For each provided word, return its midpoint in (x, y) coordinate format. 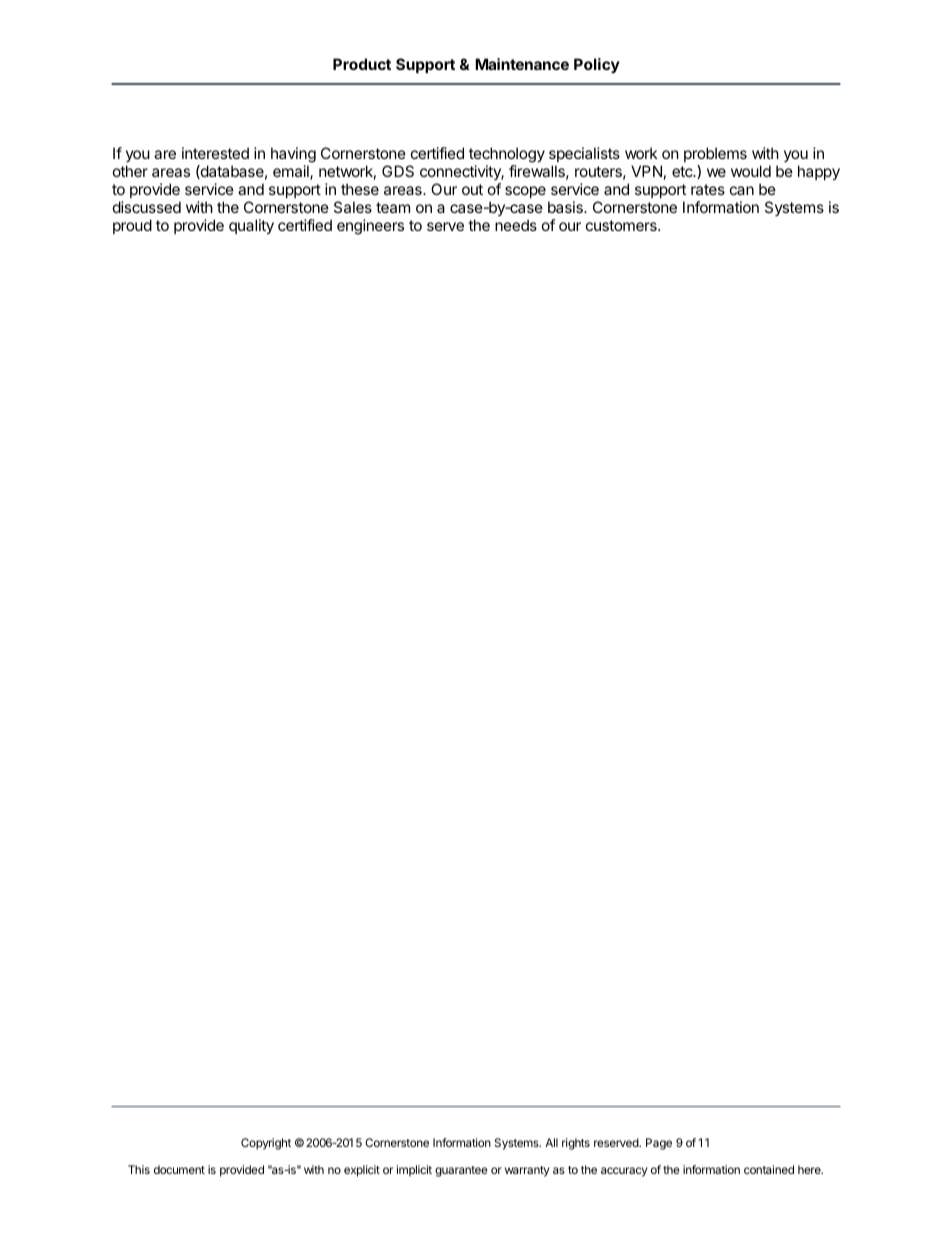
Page (659, 1144)
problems (715, 156)
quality (251, 226)
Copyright (266, 1144)
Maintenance (522, 64)
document (179, 1169)
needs (516, 225)
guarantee (461, 1171)
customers (622, 225)
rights (576, 1144)
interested (215, 153)
